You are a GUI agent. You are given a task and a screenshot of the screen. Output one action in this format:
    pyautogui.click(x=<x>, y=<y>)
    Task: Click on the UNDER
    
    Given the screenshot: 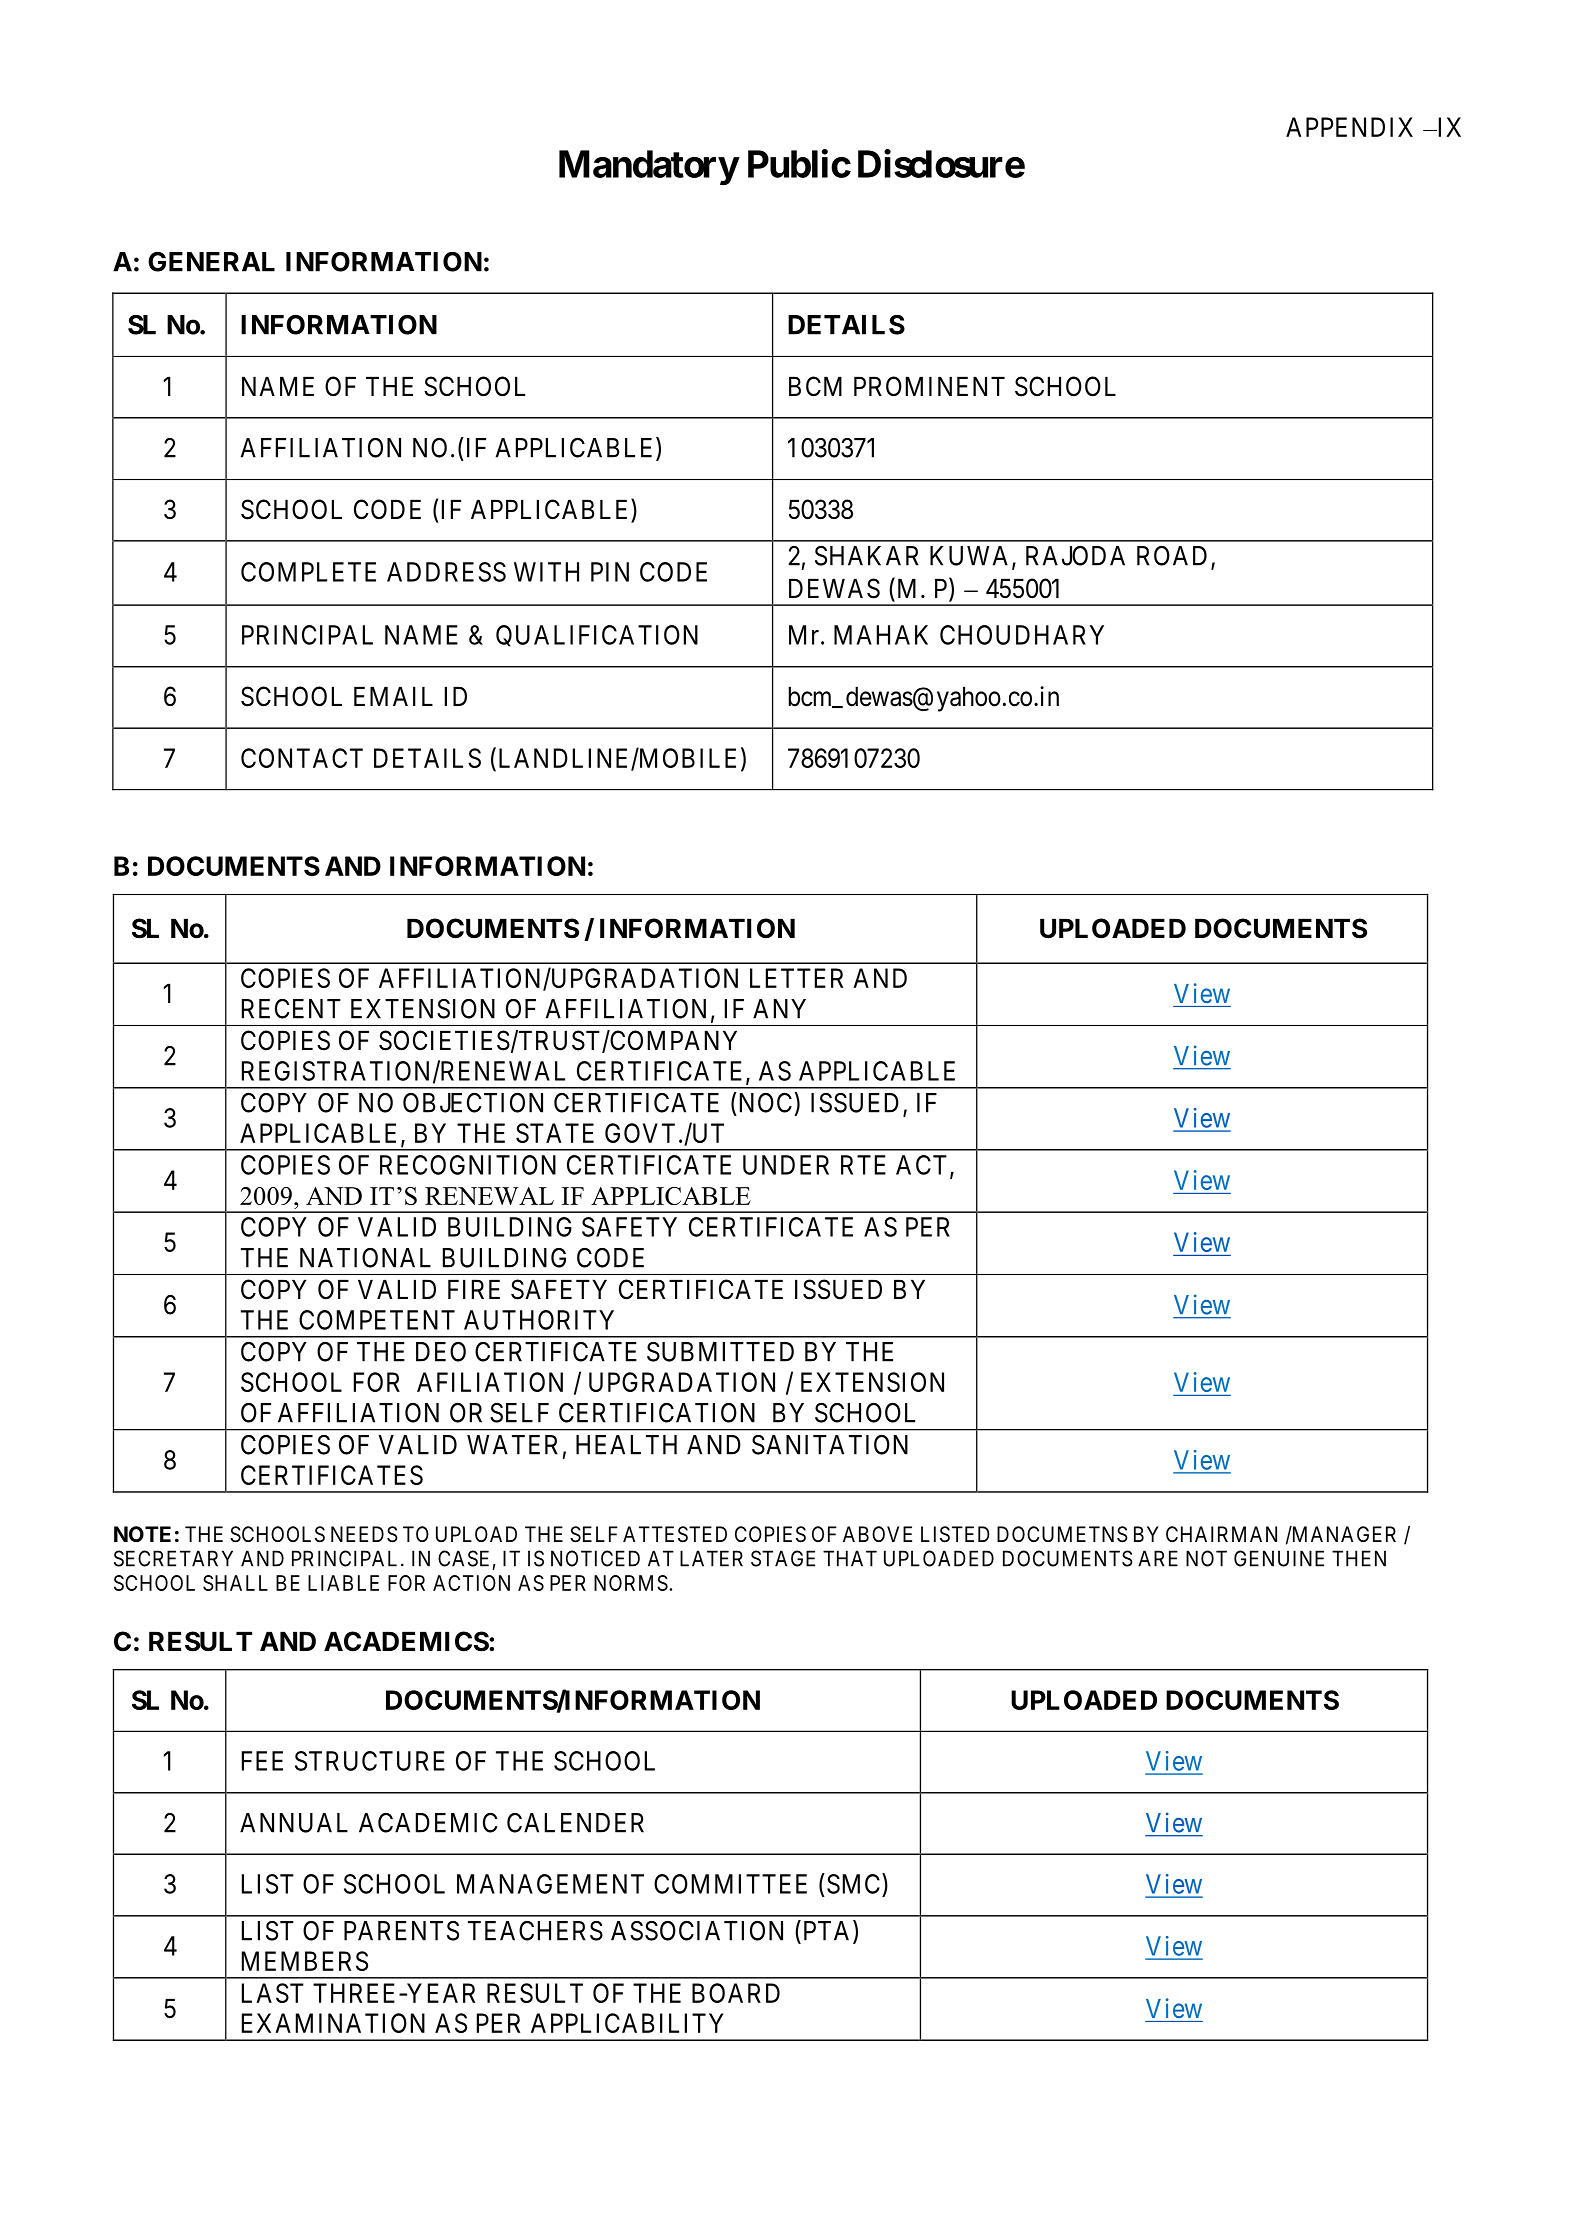 What is the action you would take?
    pyautogui.click(x=786, y=1165)
